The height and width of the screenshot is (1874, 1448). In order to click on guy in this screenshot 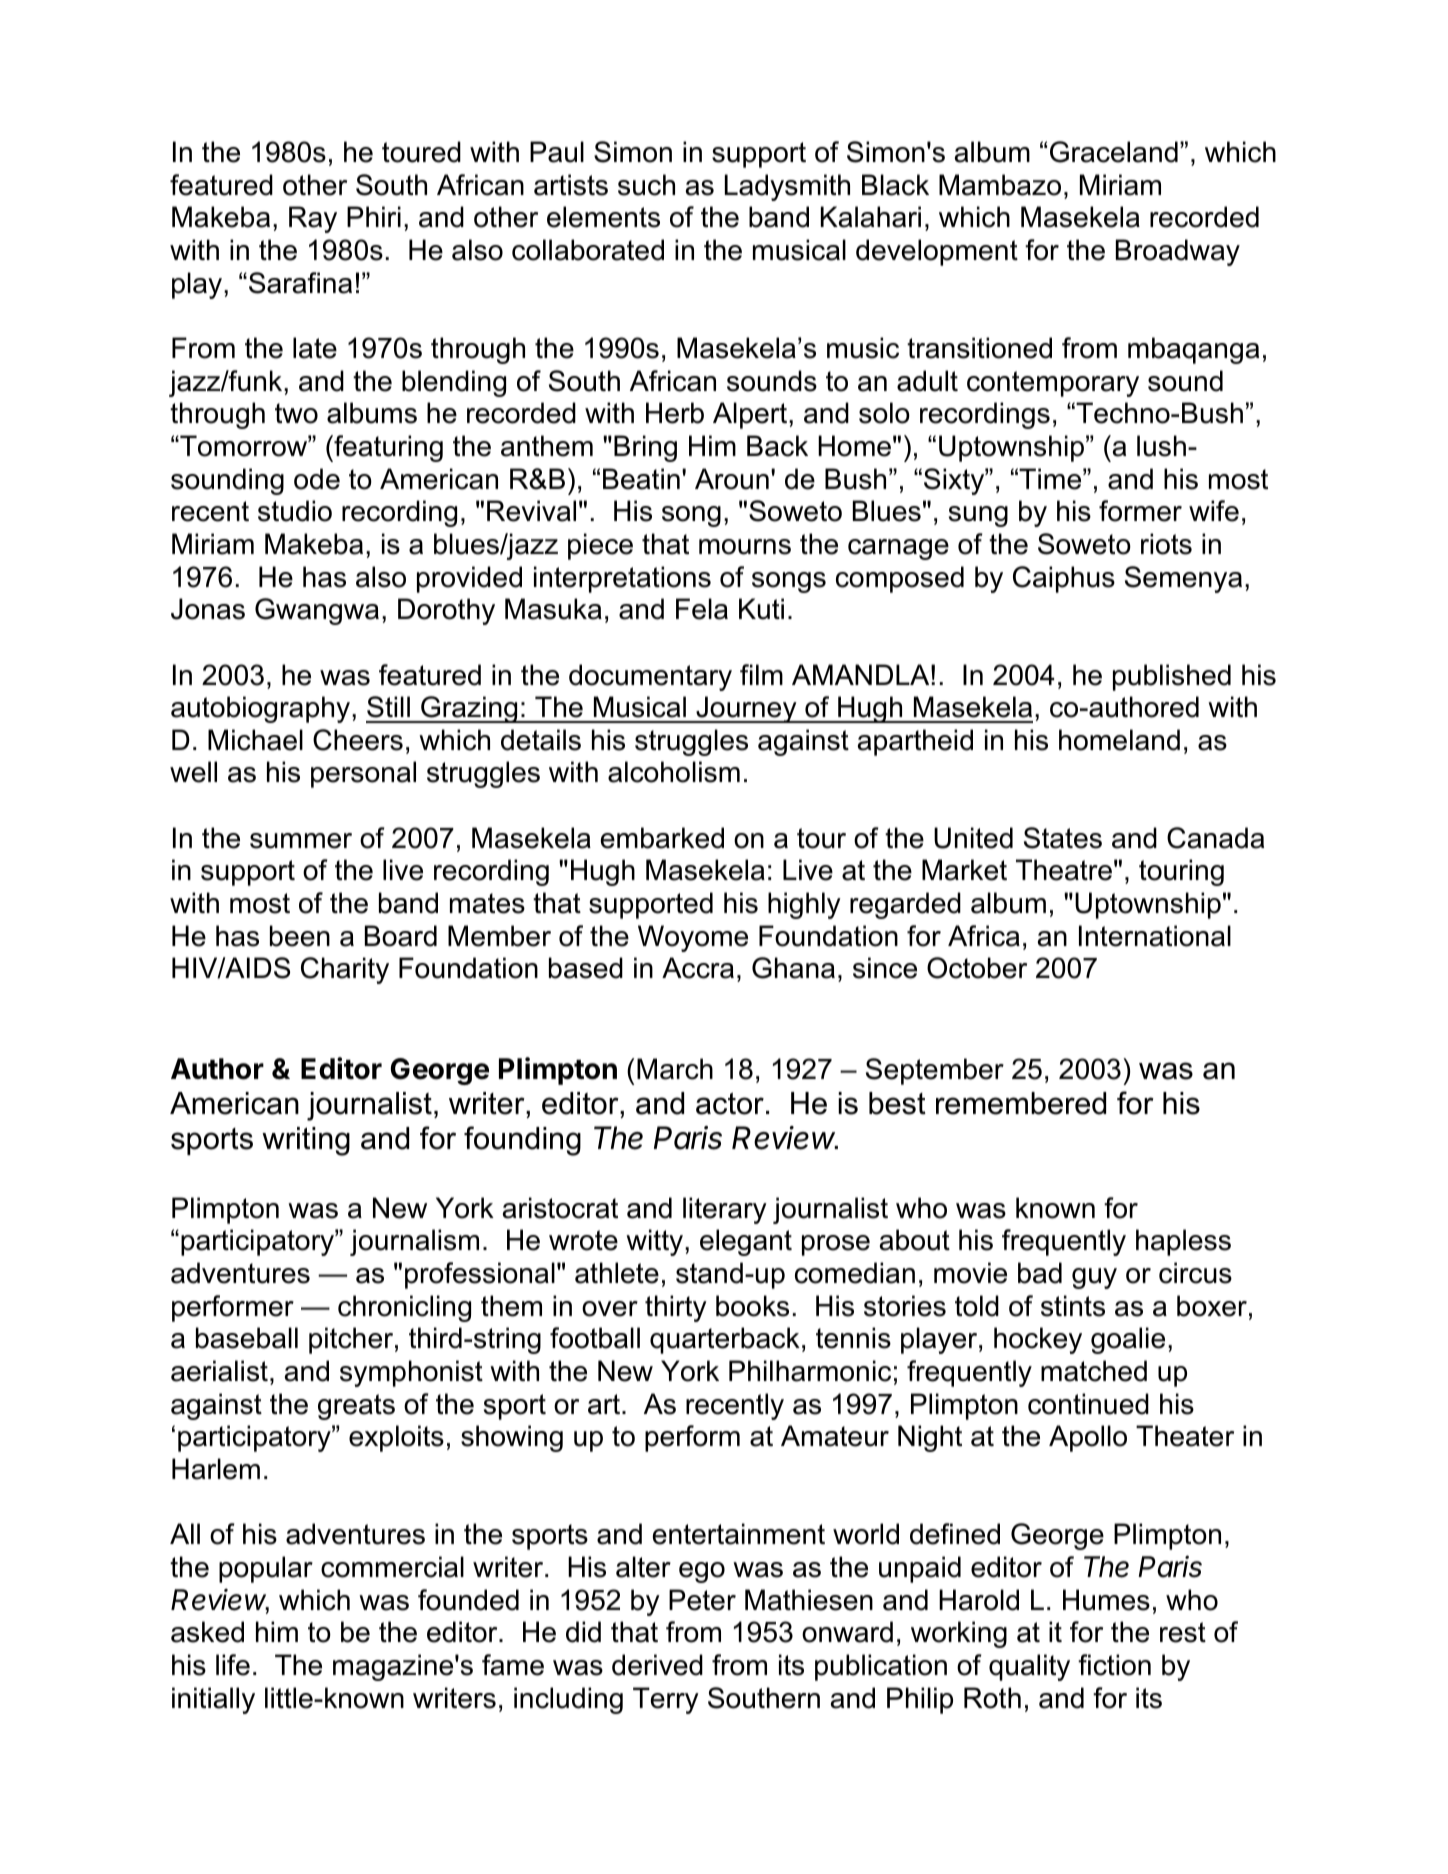, I will do `click(1094, 1278)`.
